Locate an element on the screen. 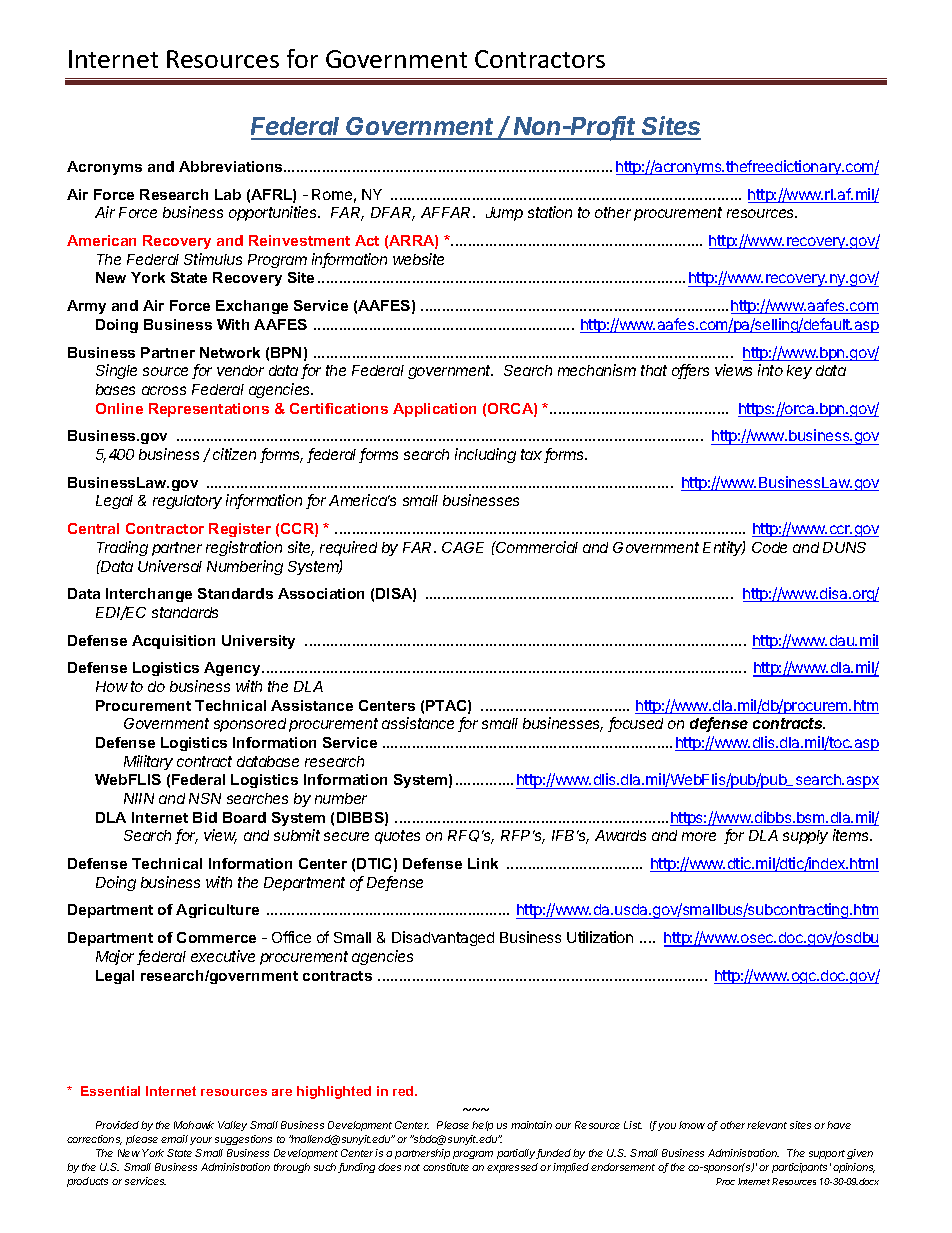 The height and width of the screenshot is (1233, 952). Lab is located at coordinates (228, 194).
